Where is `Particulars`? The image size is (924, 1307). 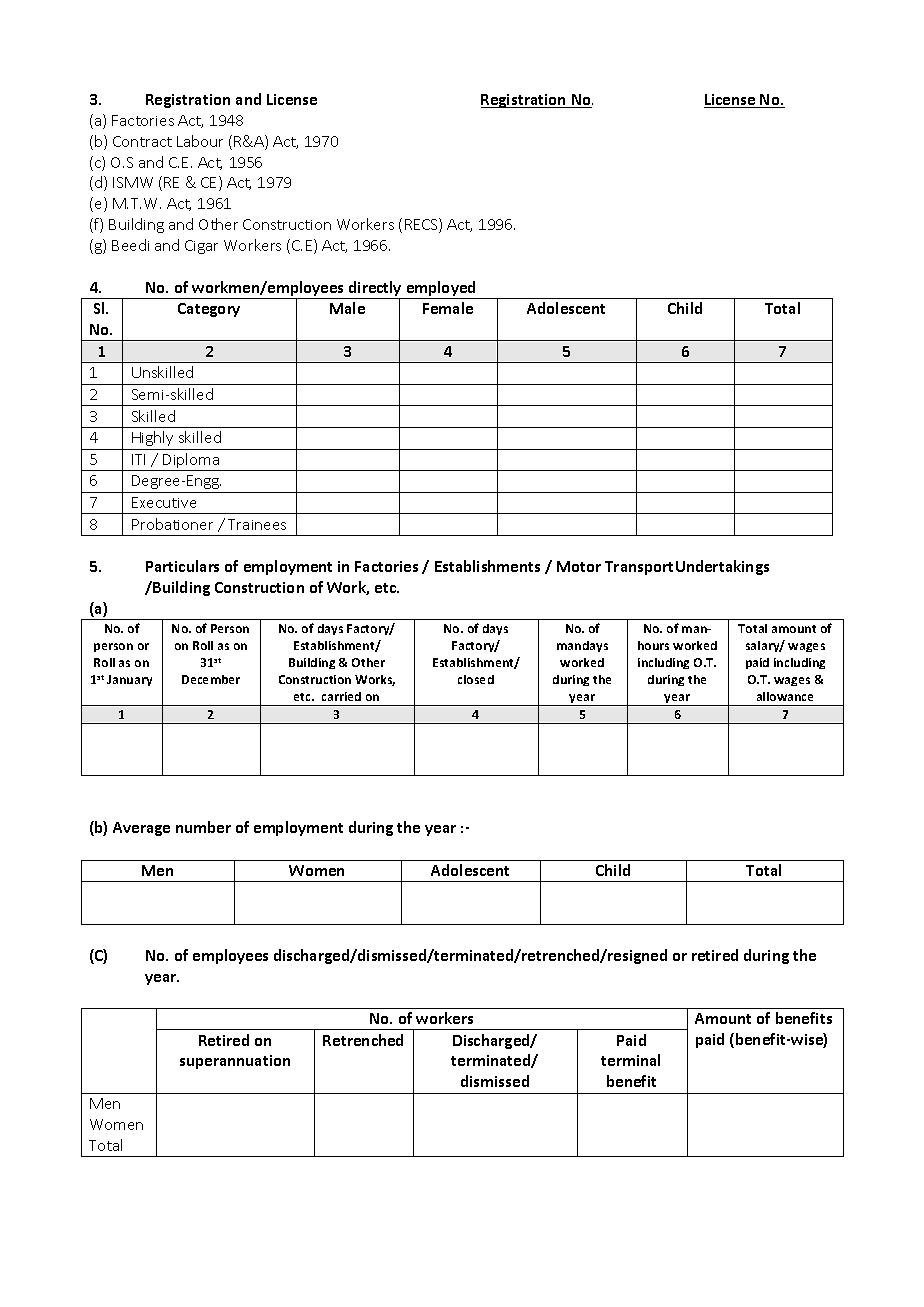 Particulars is located at coordinates (182, 566).
